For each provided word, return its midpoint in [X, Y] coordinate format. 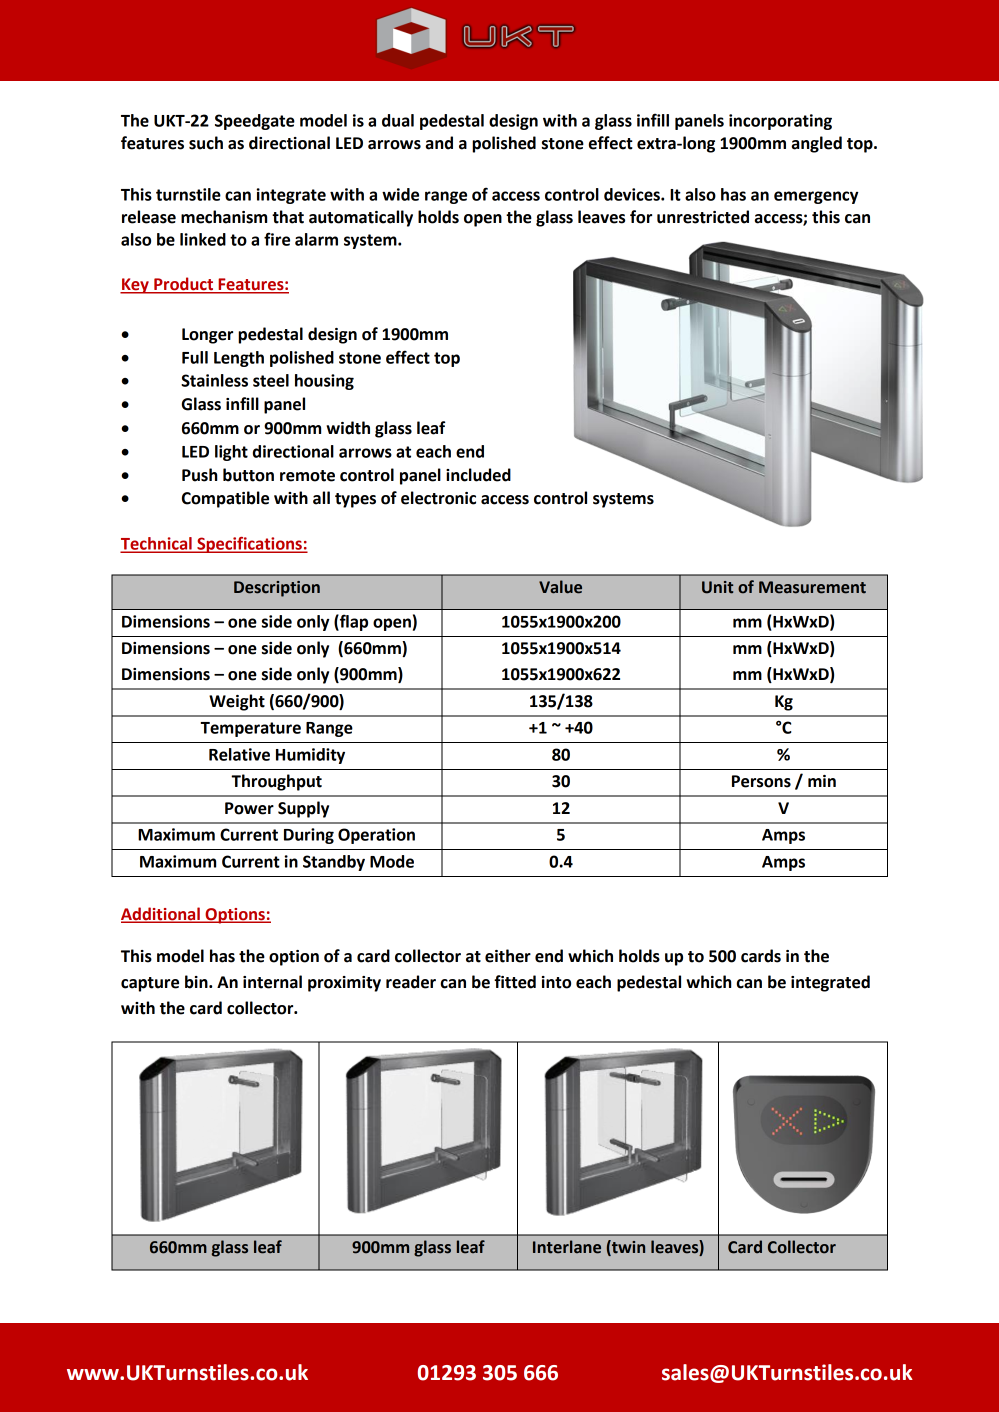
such [206, 143]
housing [324, 382]
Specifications [249, 545]
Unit [717, 587]
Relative [239, 754]
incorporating [780, 122]
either [508, 956]
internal [272, 982]
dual [398, 120]
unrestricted [703, 217]
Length [239, 359]
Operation [376, 836]
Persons [761, 781]
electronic [438, 498]
